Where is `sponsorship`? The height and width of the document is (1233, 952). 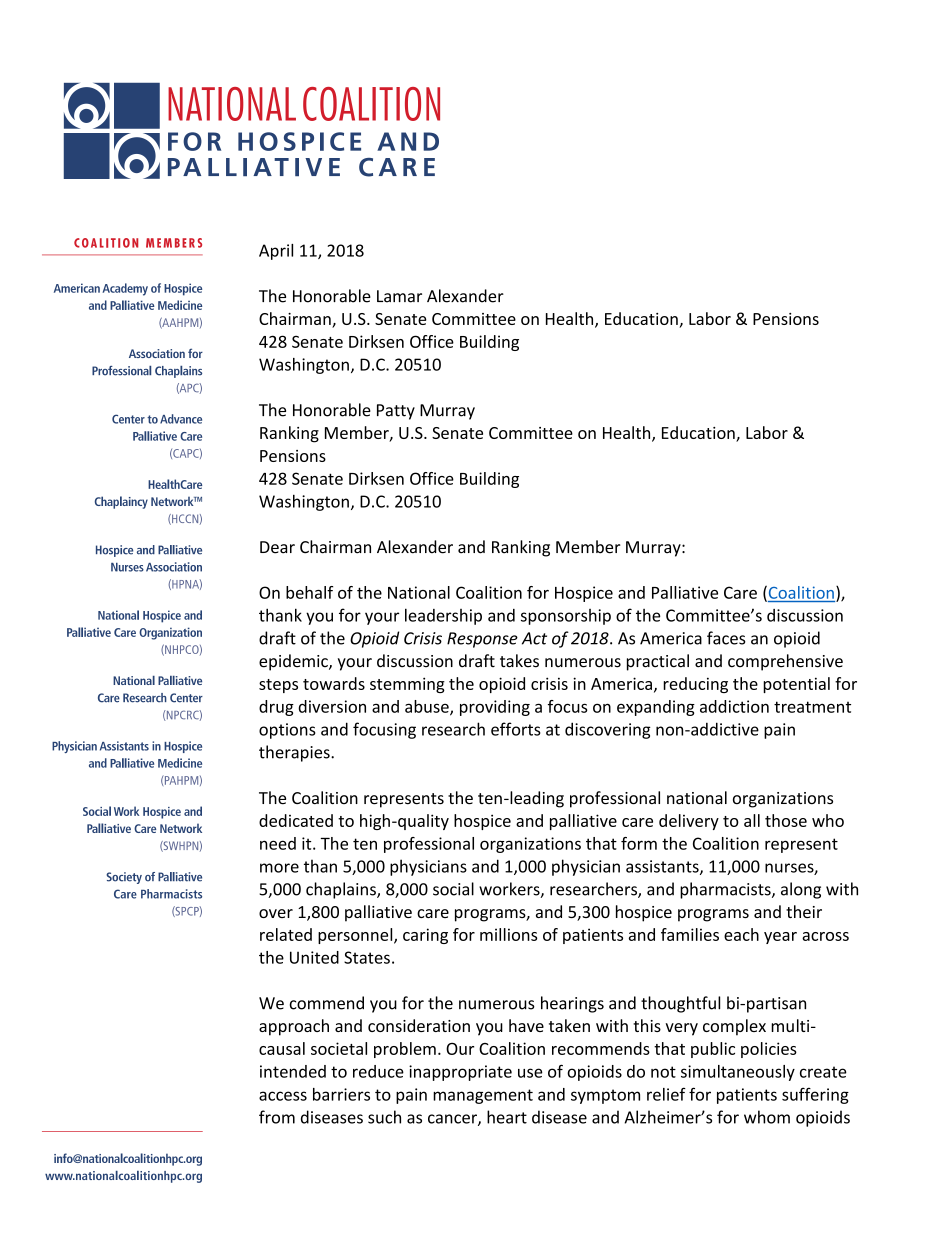 sponsorship is located at coordinates (566, 617).
